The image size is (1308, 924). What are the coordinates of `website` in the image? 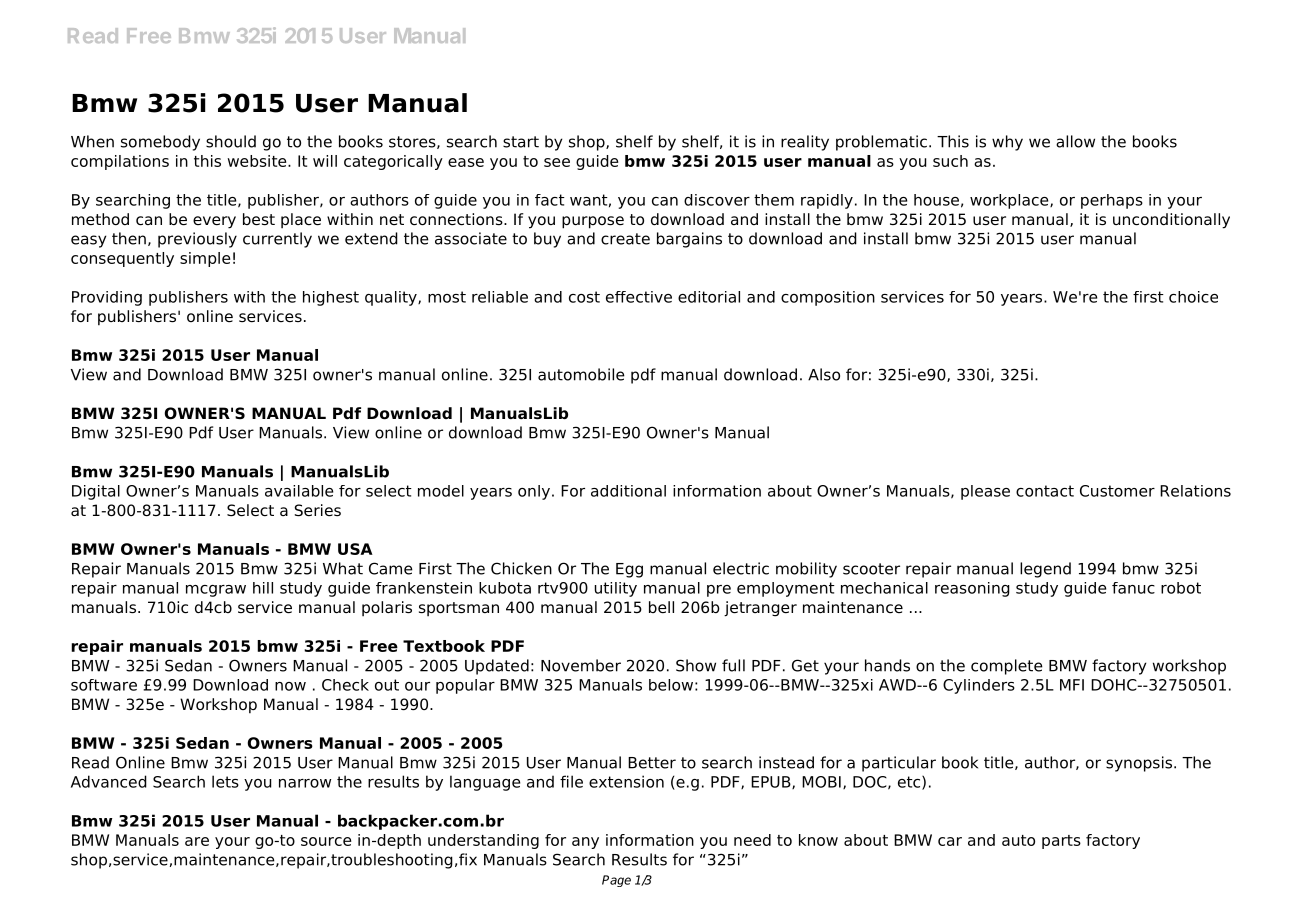 It's located at (258, 161).
